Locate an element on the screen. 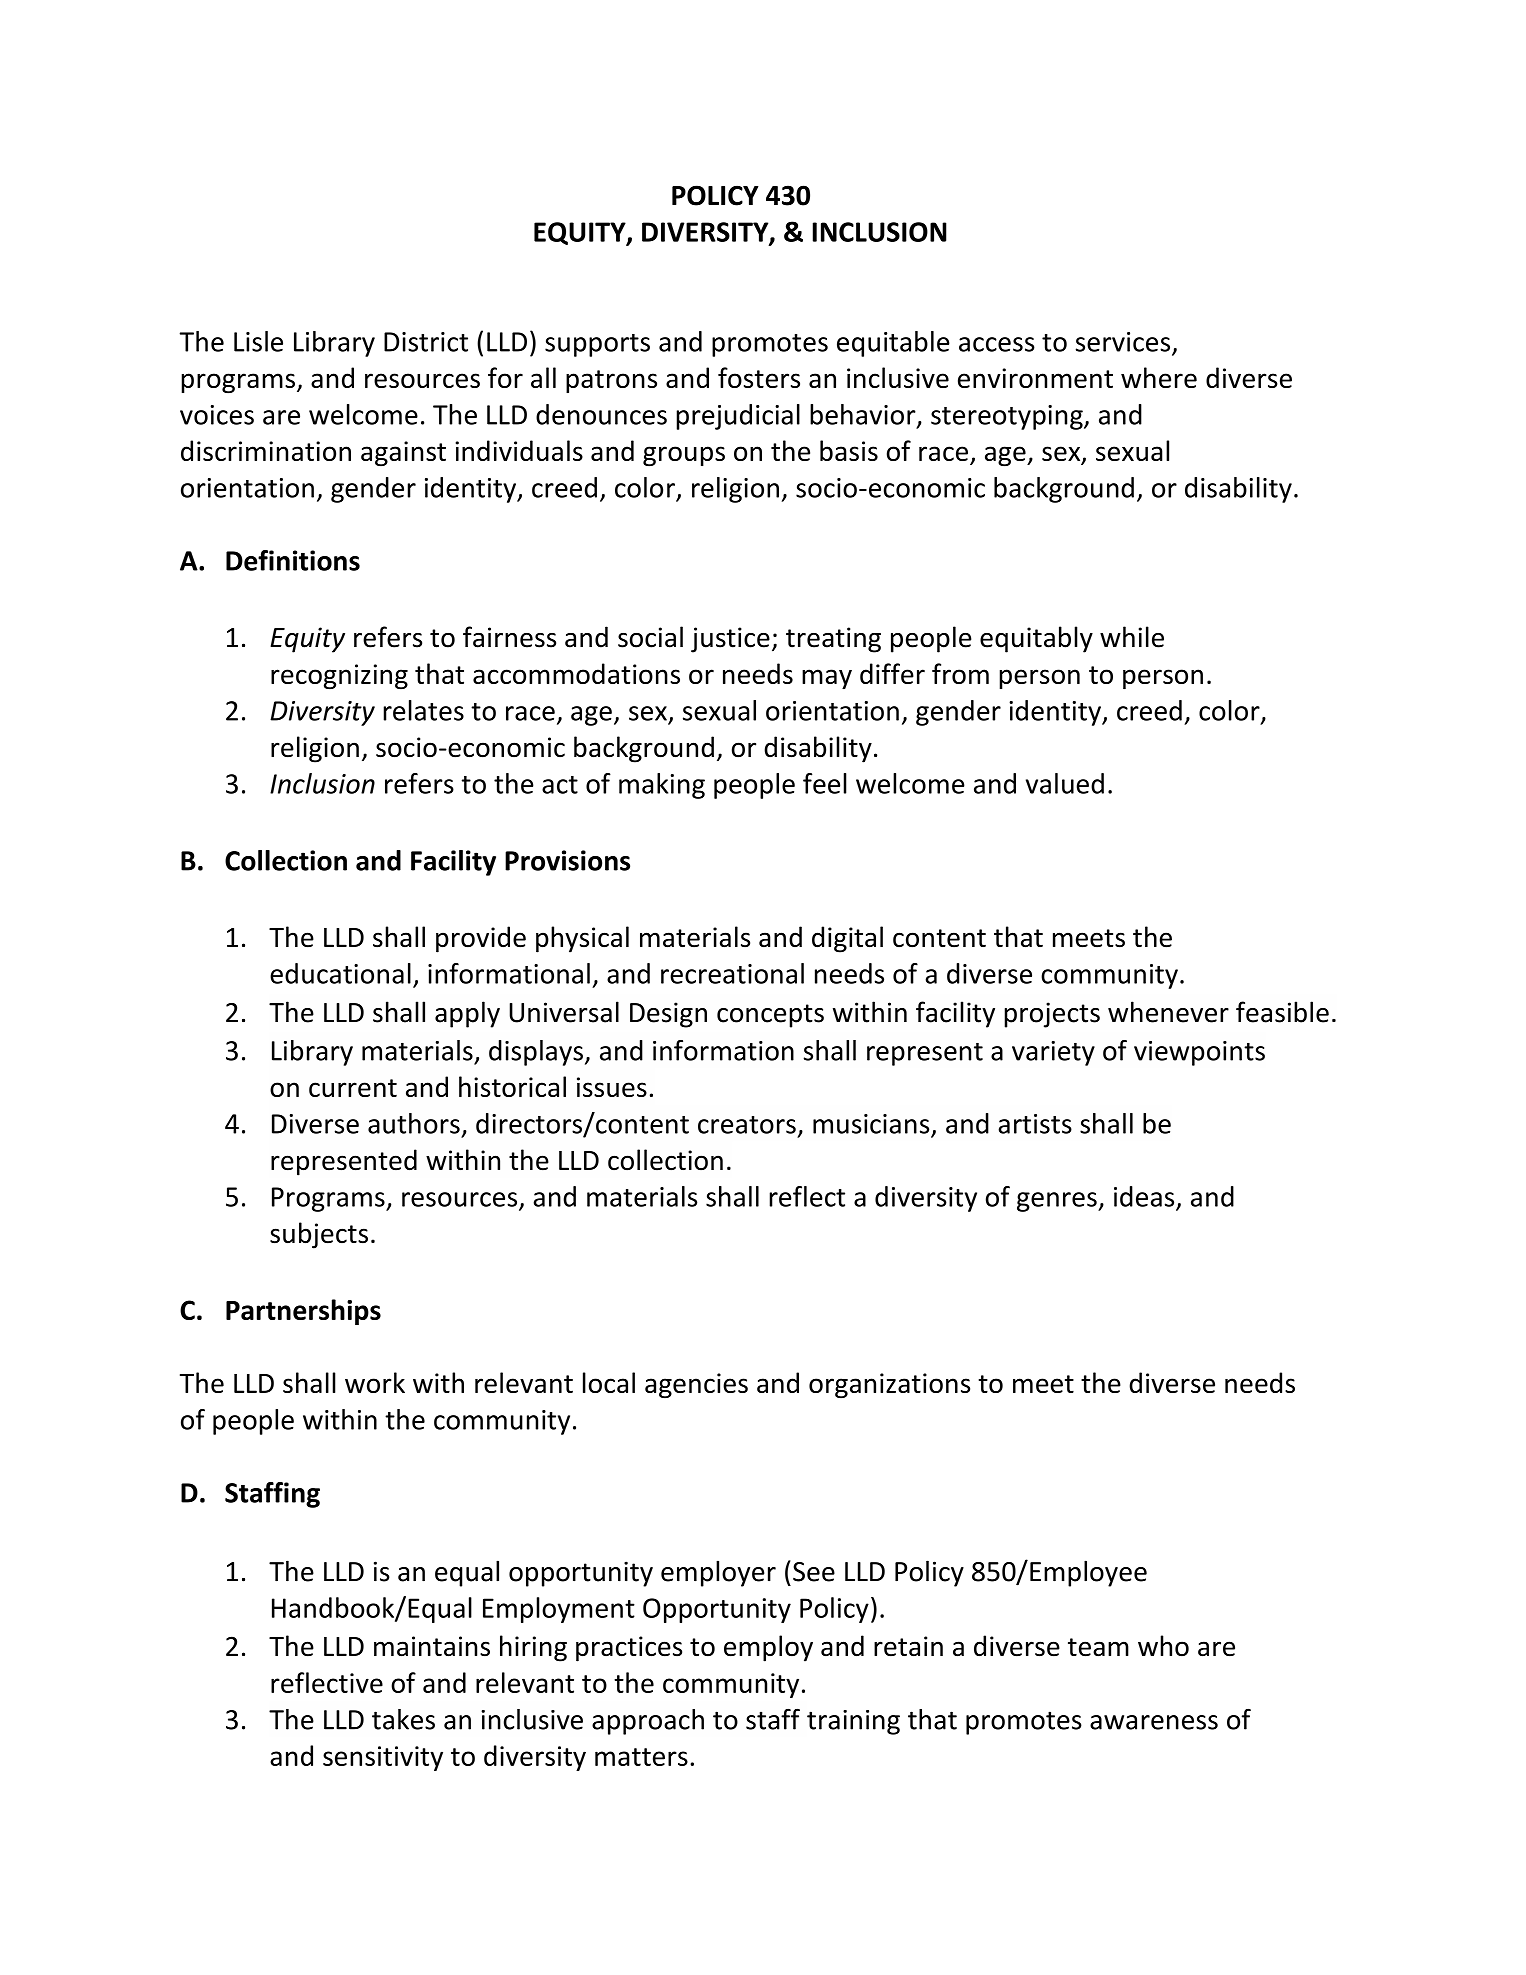  valued is located at coordinates (1065, 783).
